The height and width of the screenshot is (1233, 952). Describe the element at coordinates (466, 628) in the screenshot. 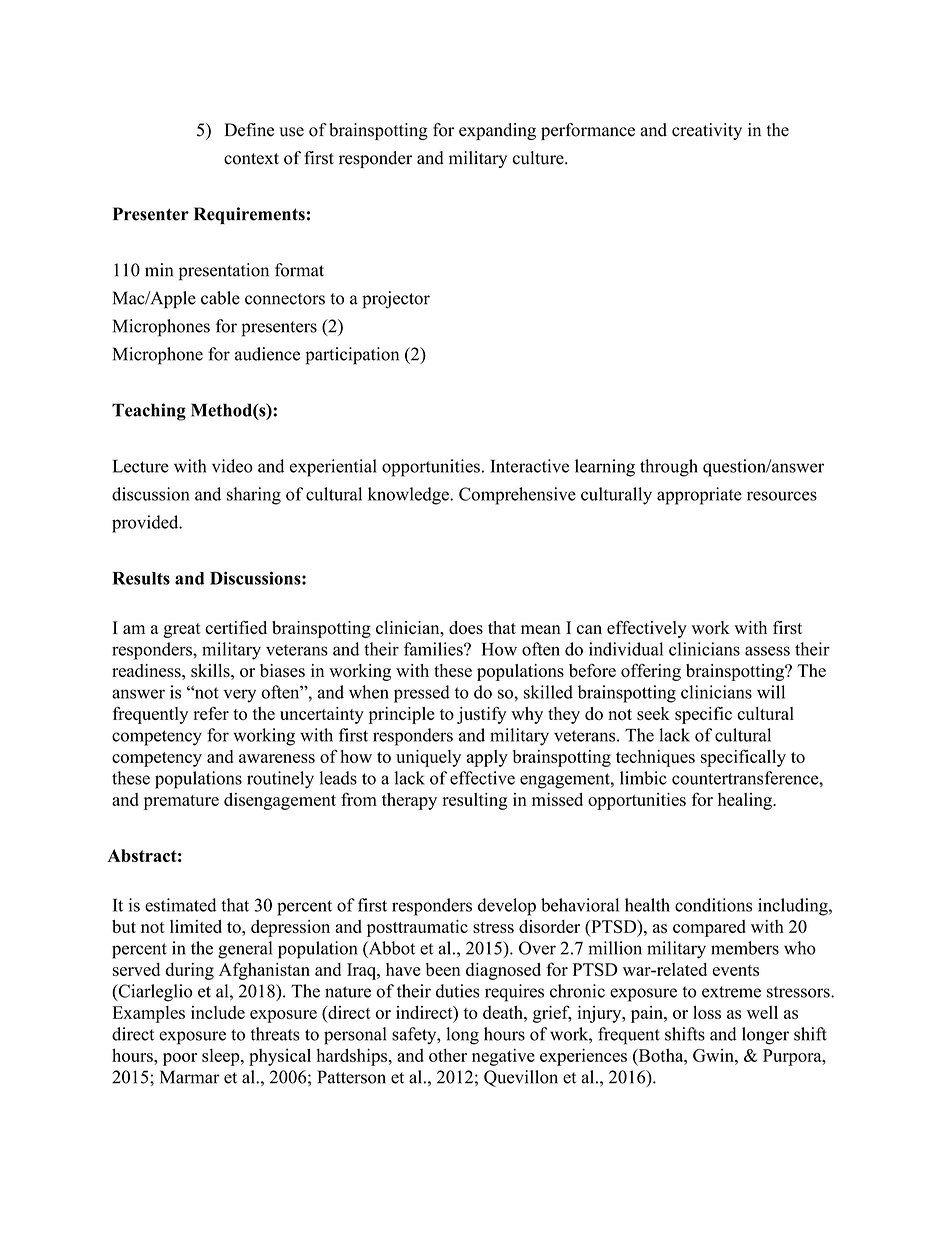

I see `does` at that location.
